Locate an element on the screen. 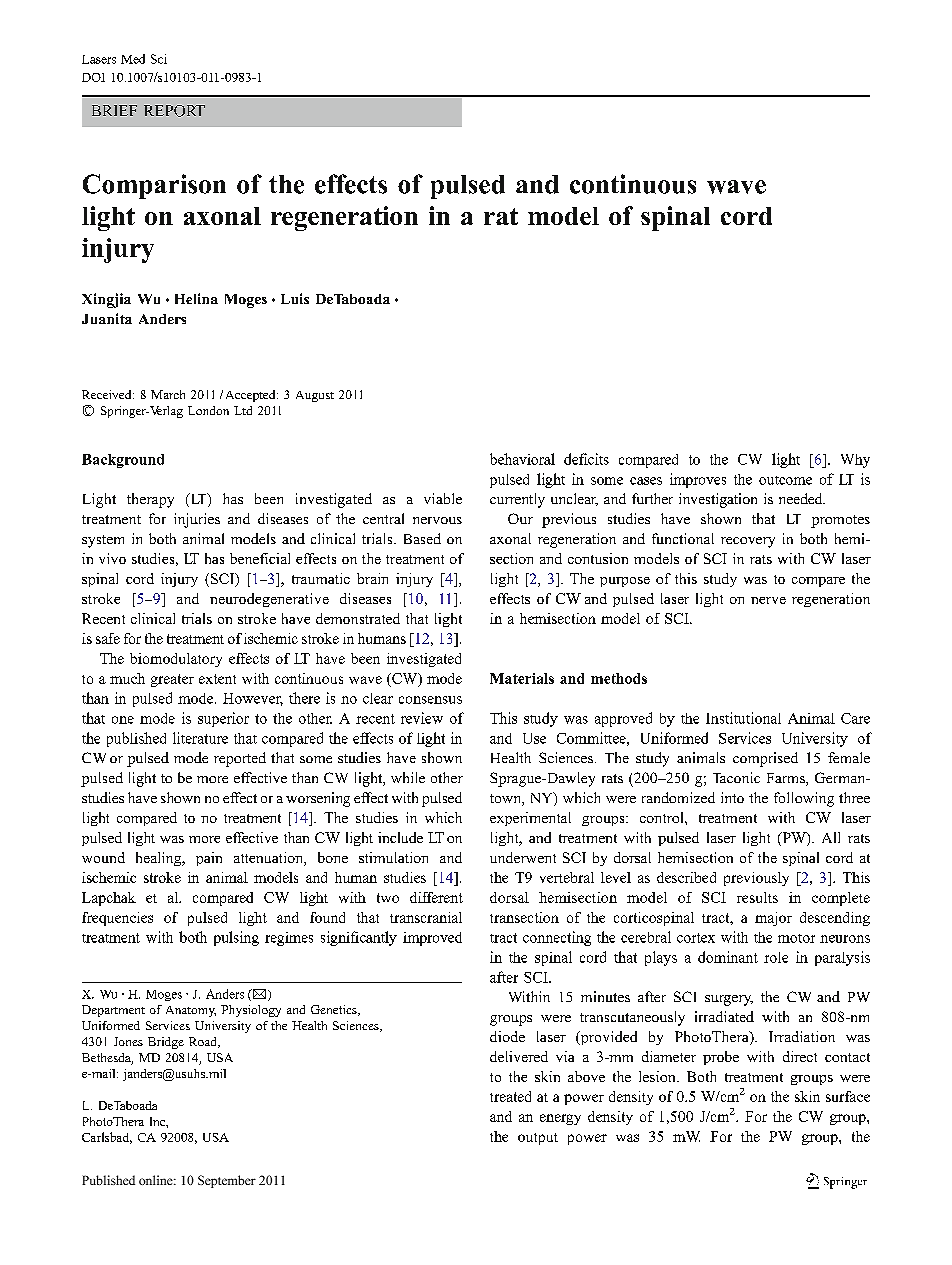 The image size is (952, 1265). Carlsbad is located at coordinates (107, 1138).
